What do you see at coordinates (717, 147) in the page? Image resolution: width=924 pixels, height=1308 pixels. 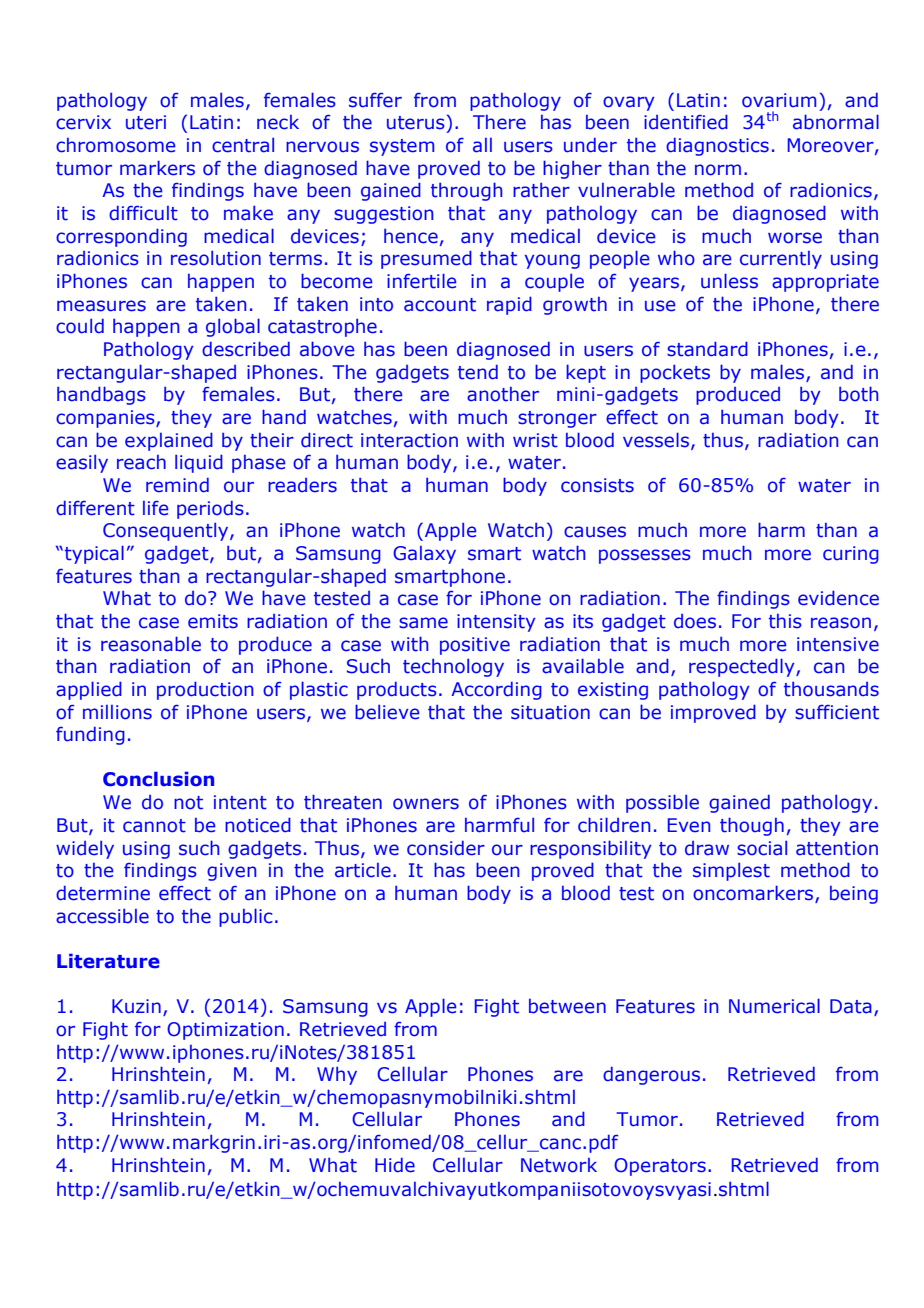 I see `diagnostics` at bounding box center [717, 147].
